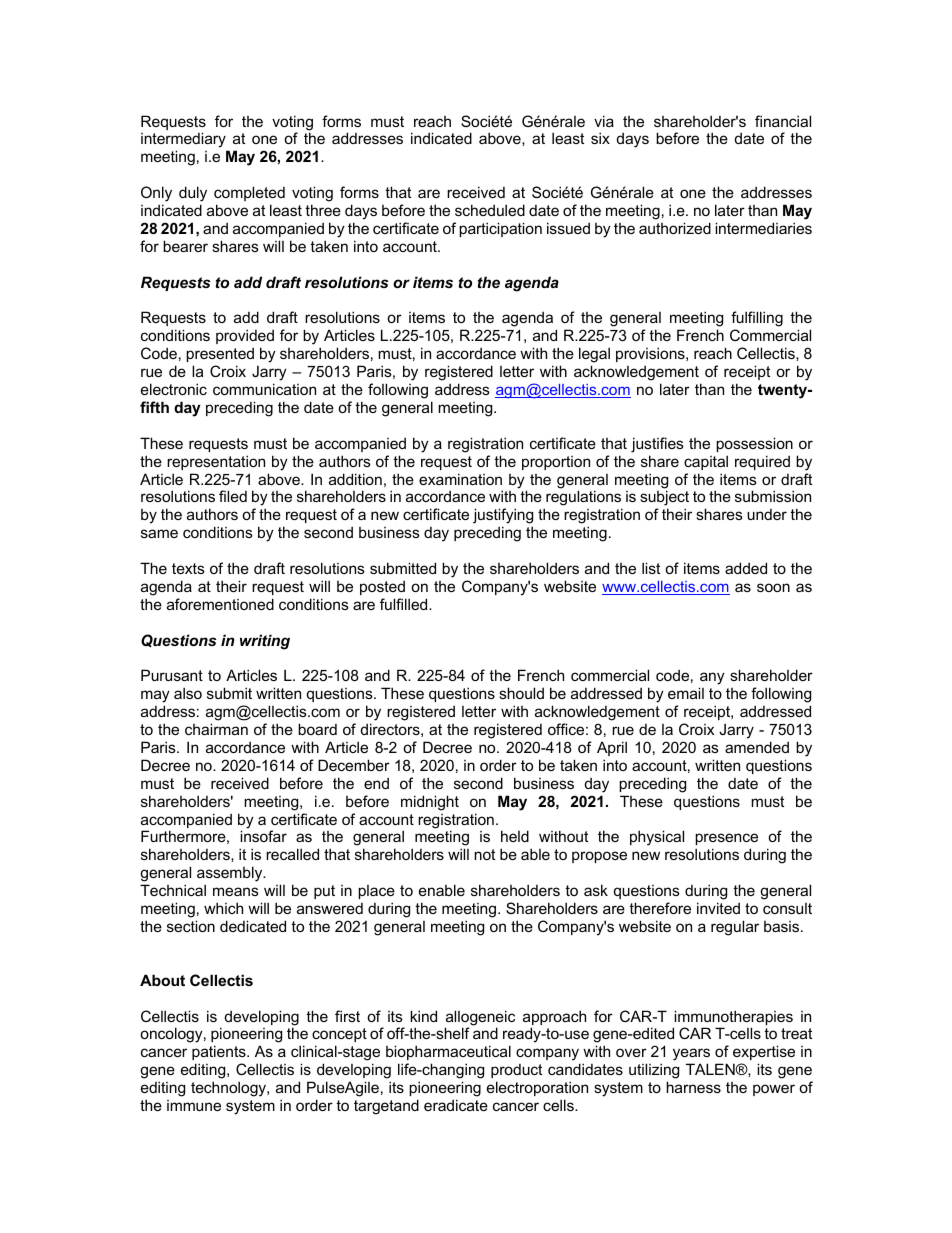 The height and width of the image is (1233, 952). What do you see at coordinates (490, 210) in the image?
I see `scheduled` at bounding box center [490, 210].
